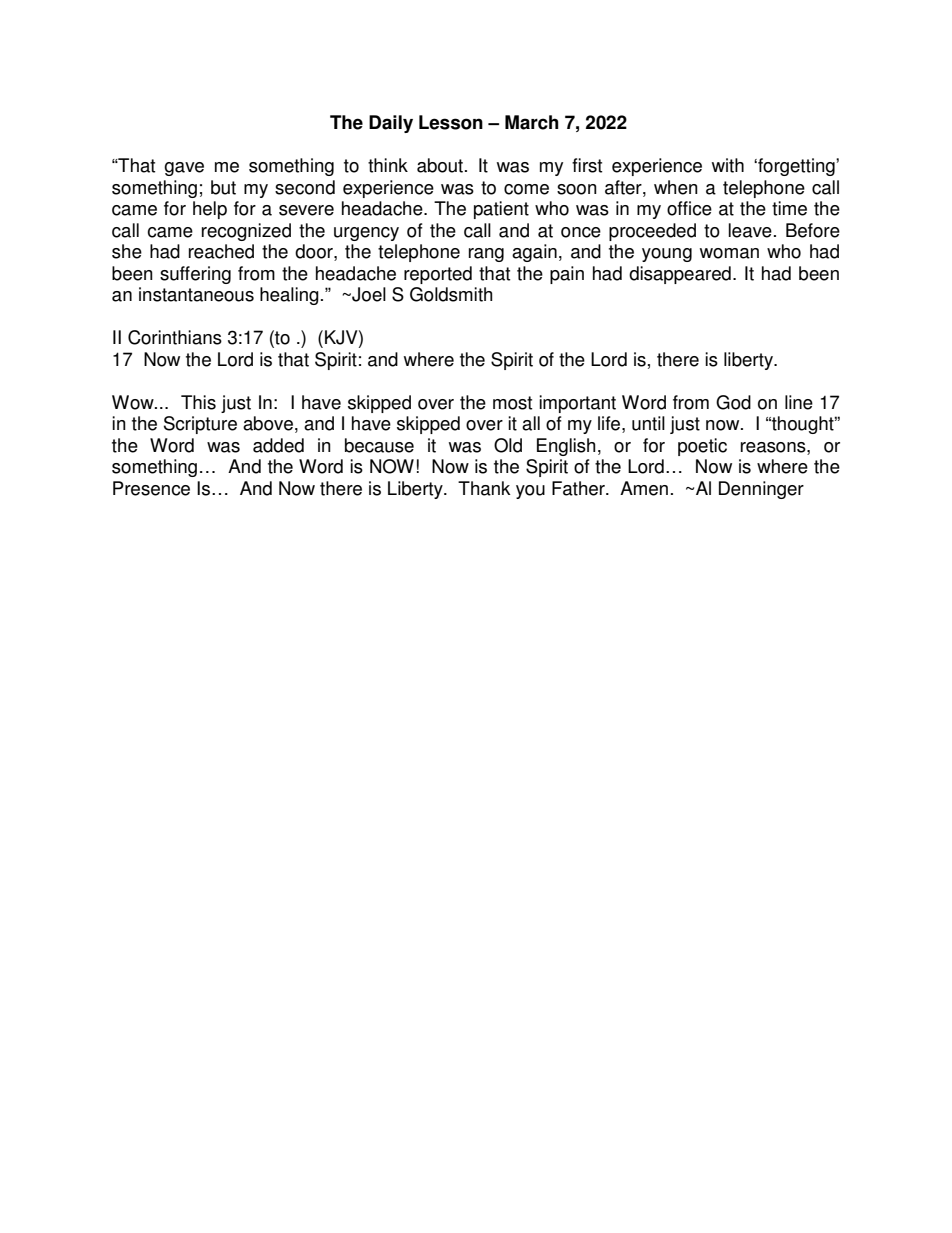 The image size is (952, 1233). Describe the element at coordinates (151, 488) in the screenshot. I see `Presence` at that location.
